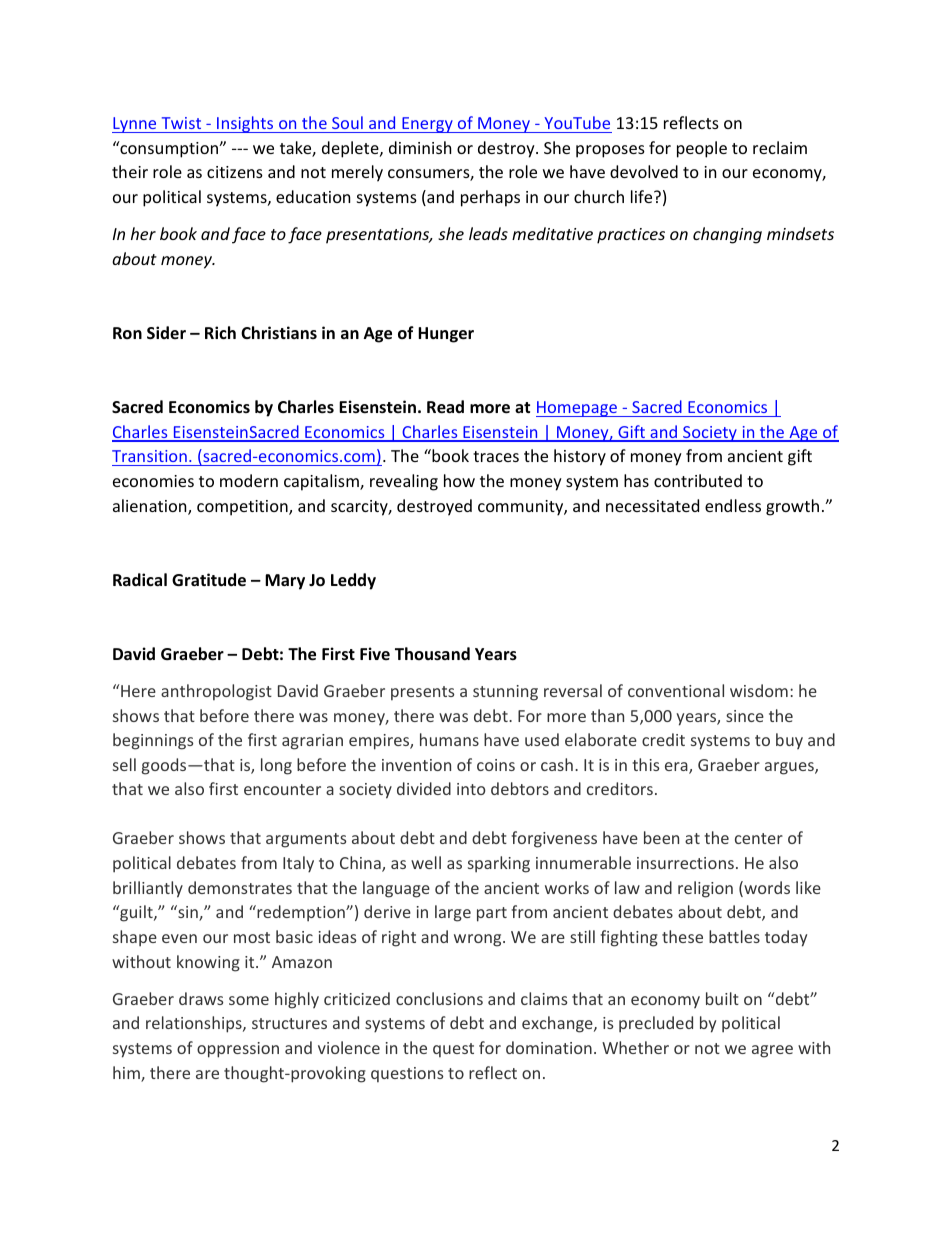 The height and width of the screenshot is (1233, 952). I want to click on Read, so click(445, 407).
